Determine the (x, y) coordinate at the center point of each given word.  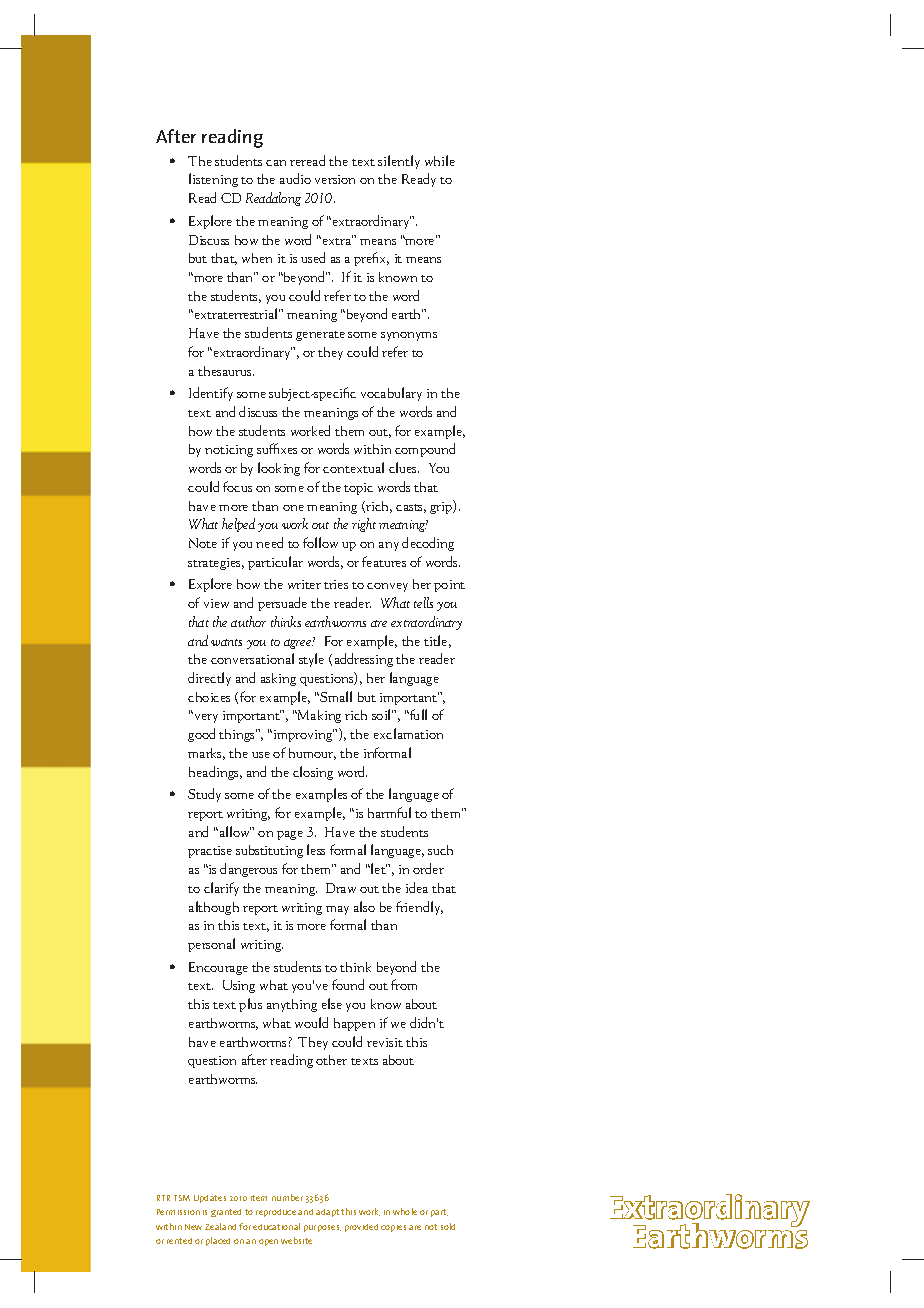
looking (279, 469)
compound (425, 450)
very (205, 717)
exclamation (408, 733)
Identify (211, 394)
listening (213, 180)
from (404, 984)
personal (211, 945)
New (193, 1227)
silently (399, 162)
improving (304, 735)
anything (292, 1005)
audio (295, 178)
